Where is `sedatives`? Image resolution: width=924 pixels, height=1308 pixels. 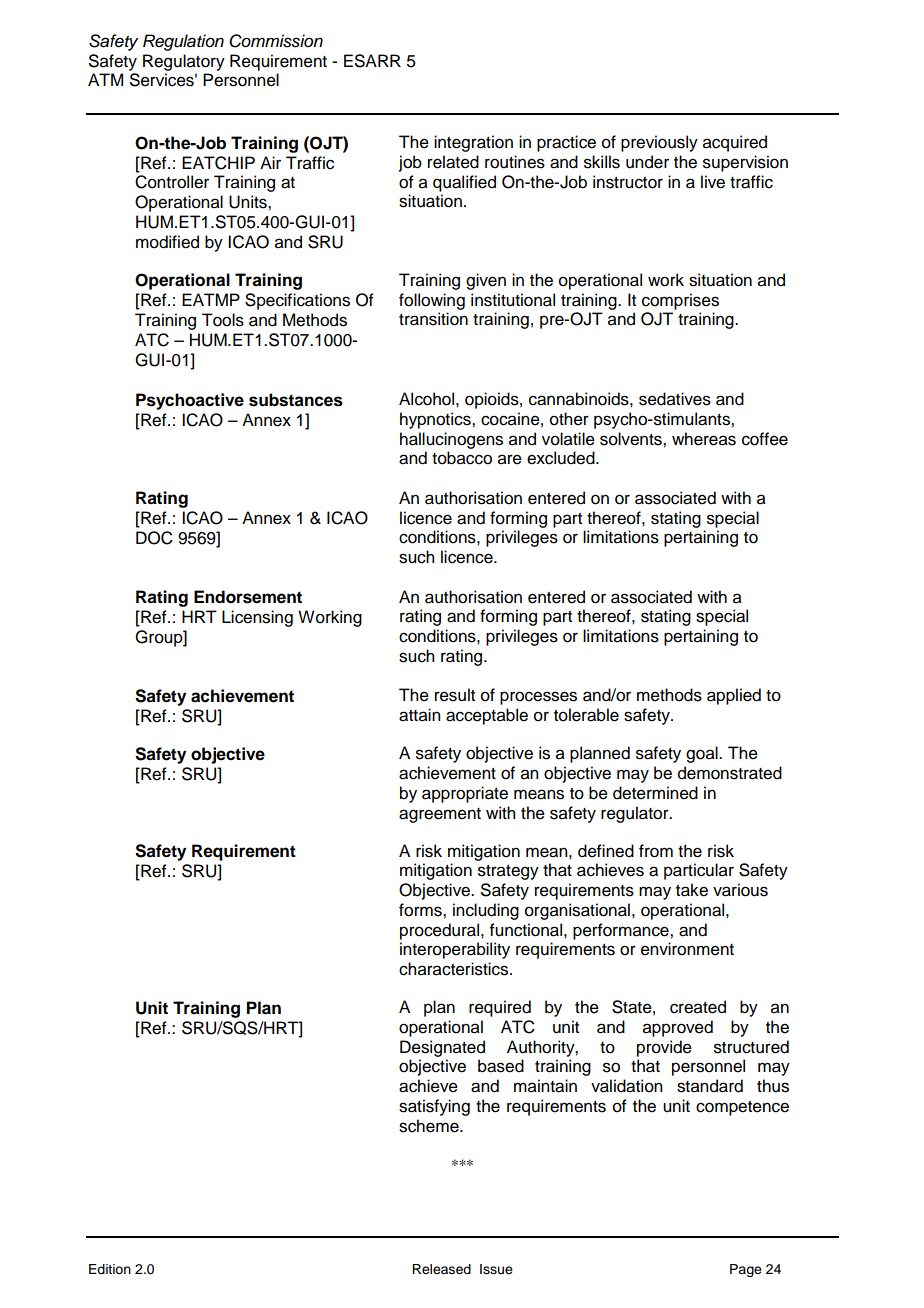
sedatives is located at coordinates (675, 399).
